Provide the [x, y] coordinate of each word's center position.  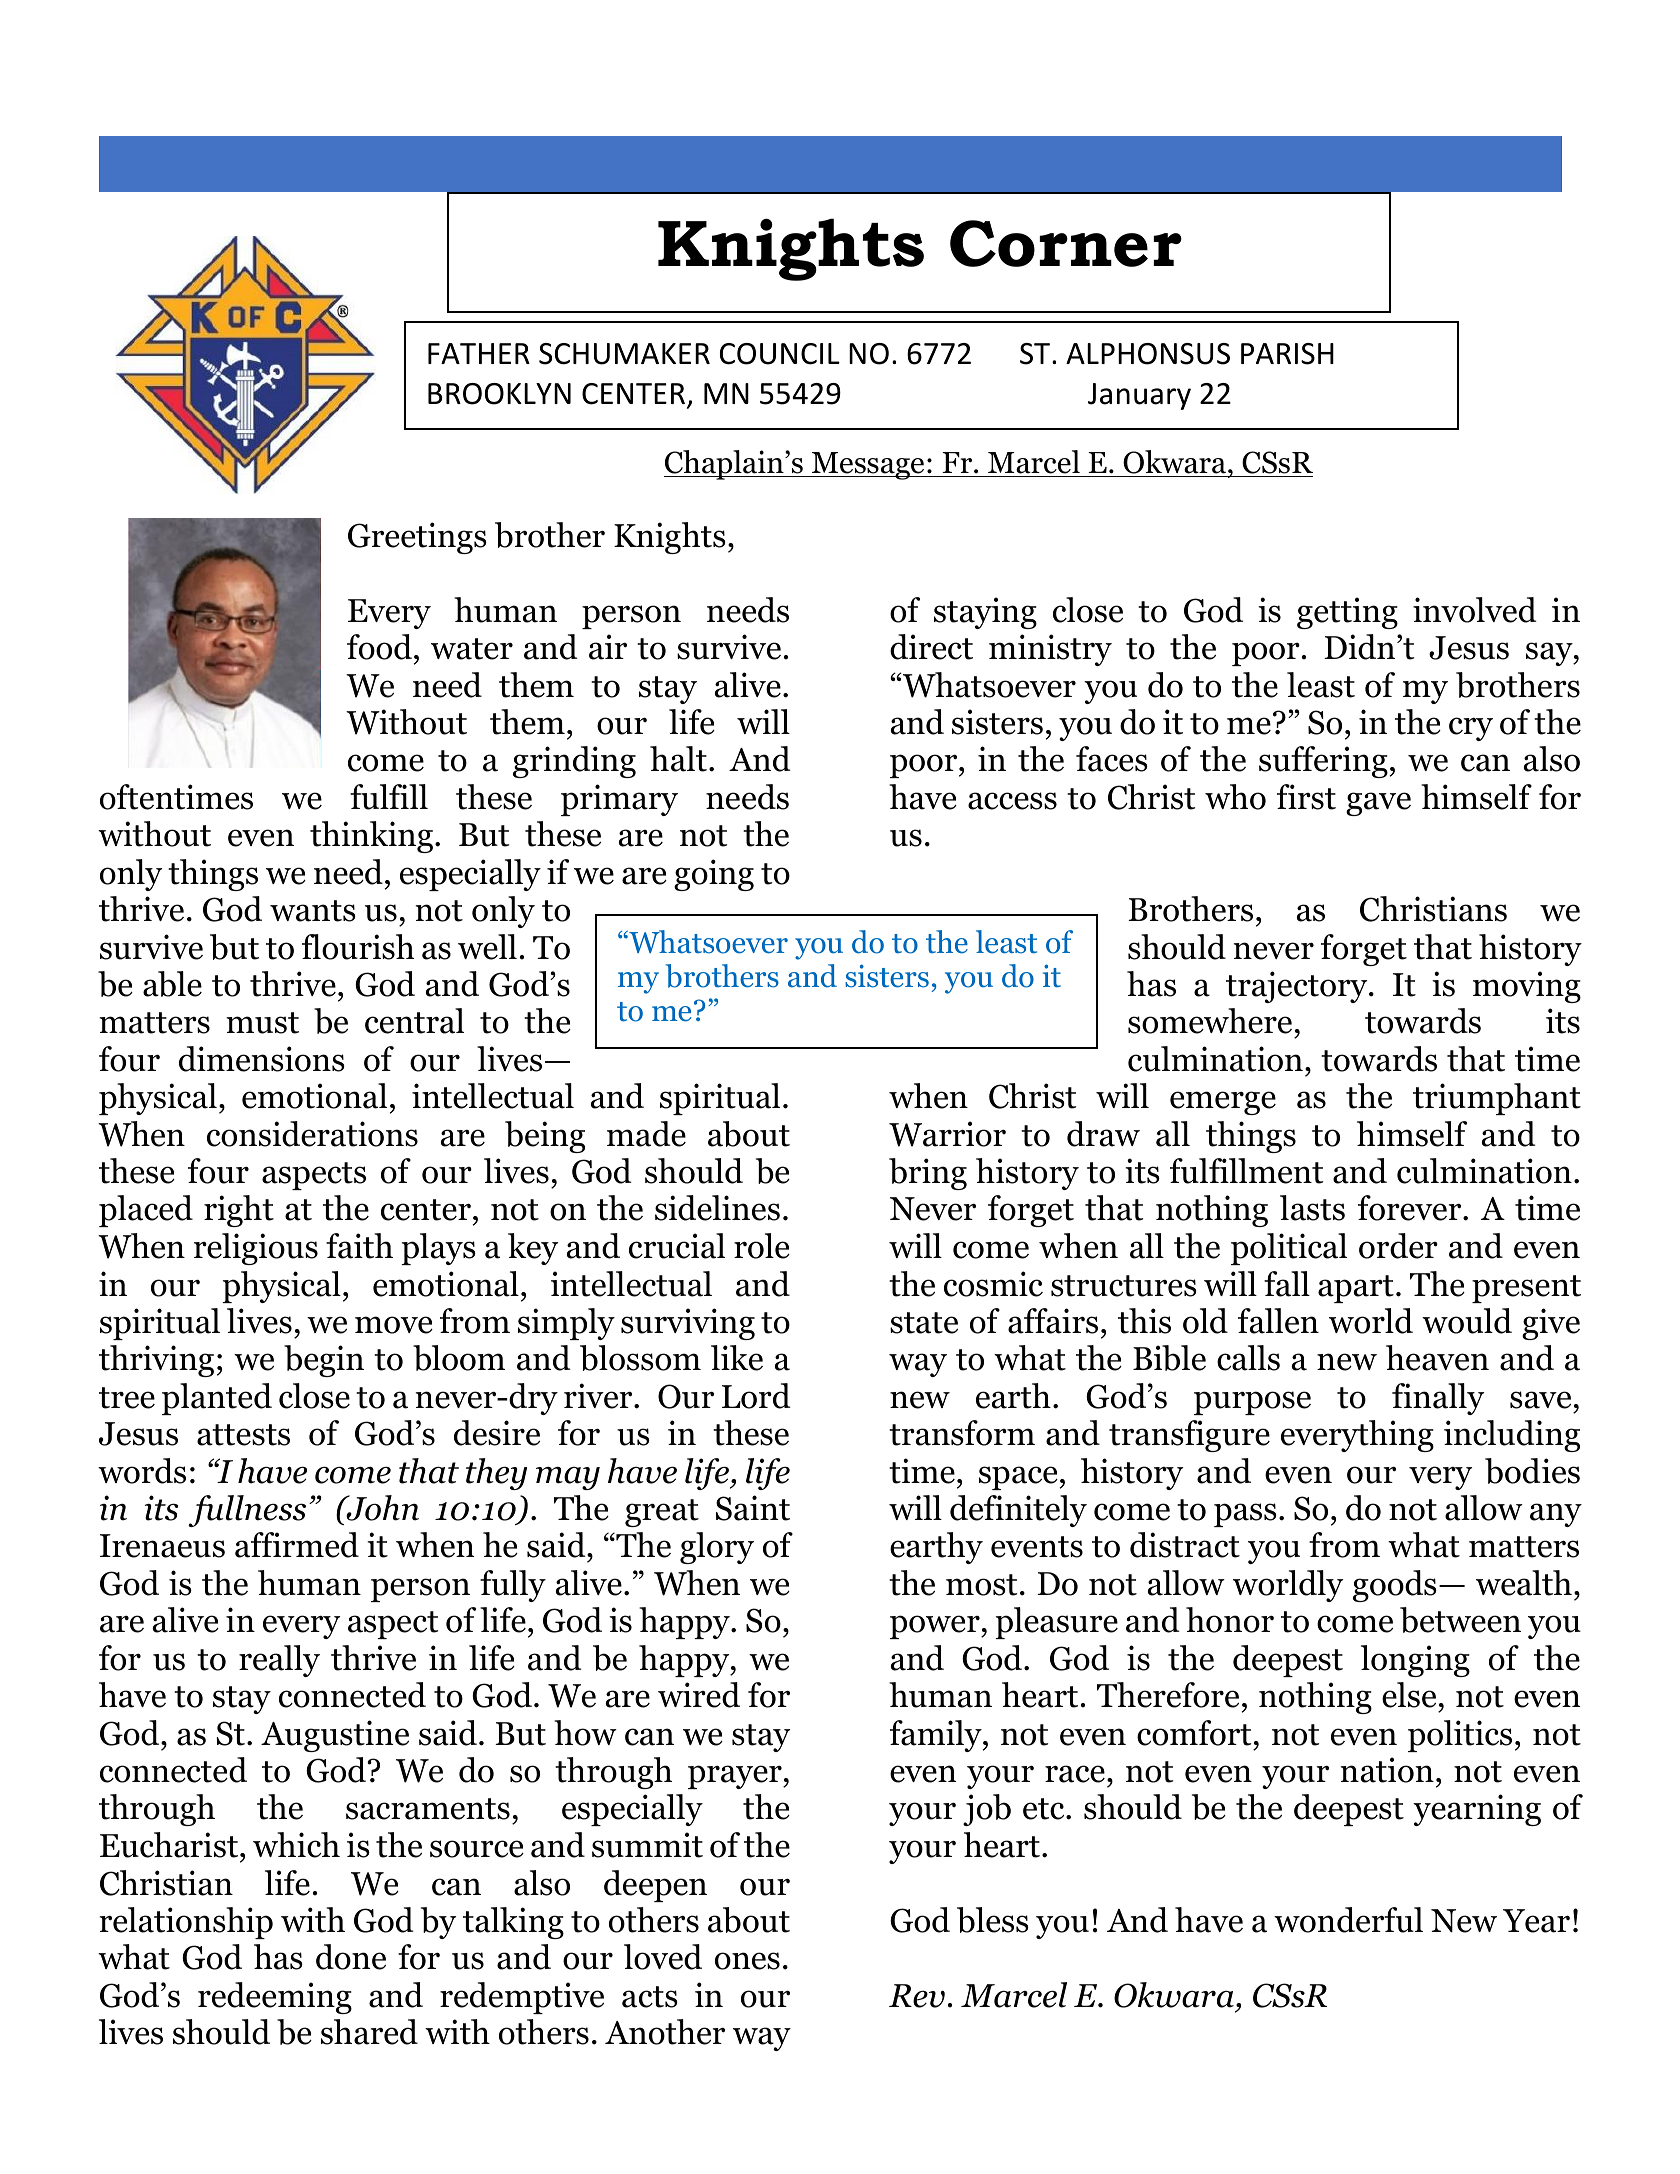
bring [928, 1174]
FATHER [479, 353]
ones [747, 1961]
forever [1411, 1208]
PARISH [1287, 354]
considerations [312, 1134]
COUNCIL [780, 354]
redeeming [275, 1998]
